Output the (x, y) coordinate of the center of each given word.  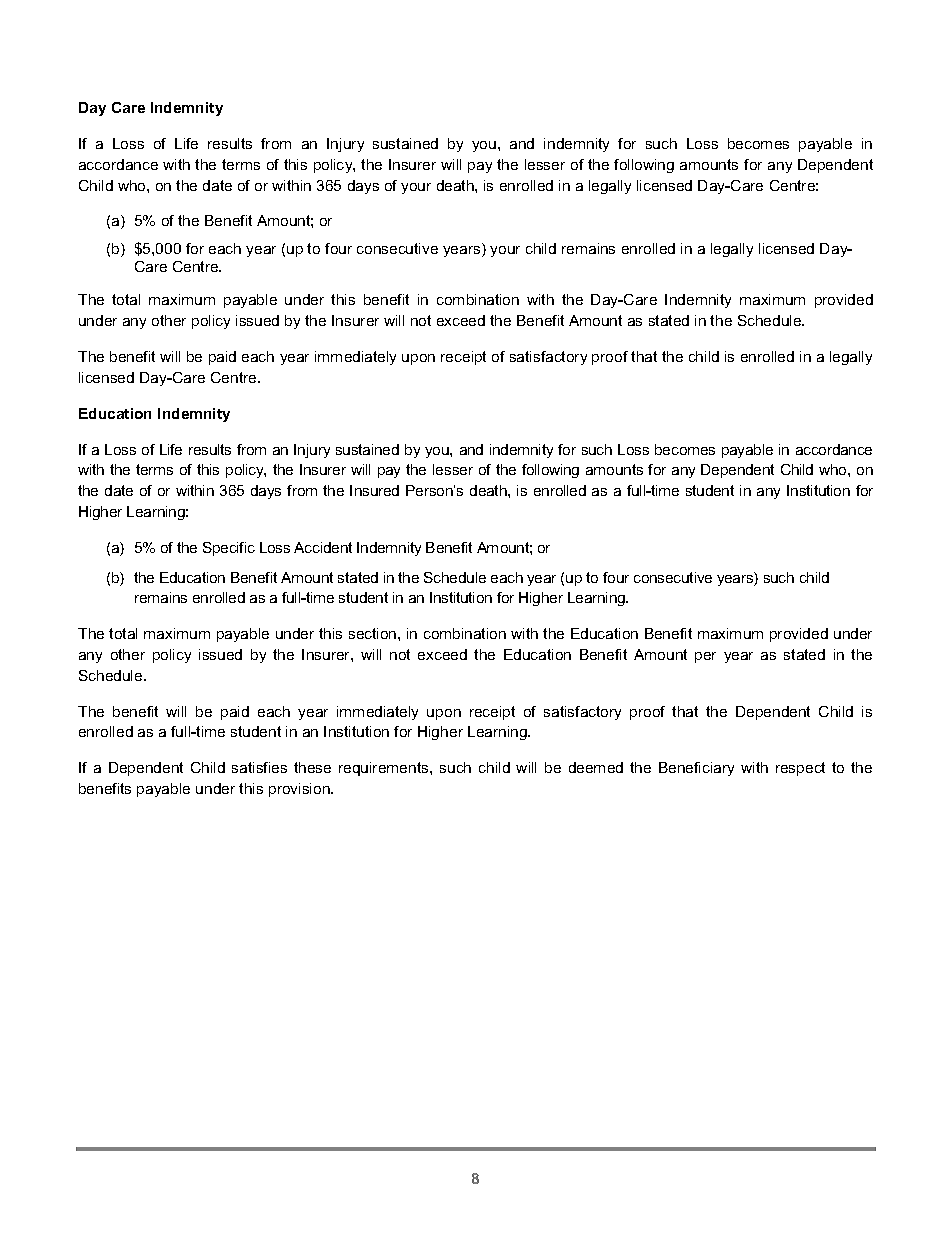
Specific (229, 549)
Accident (323, 547)
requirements (385, 769)
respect (800, 769)
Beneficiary (696, 769)
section (374, 633)
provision (300, 790)
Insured (374, 490)
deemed (596, 767)
